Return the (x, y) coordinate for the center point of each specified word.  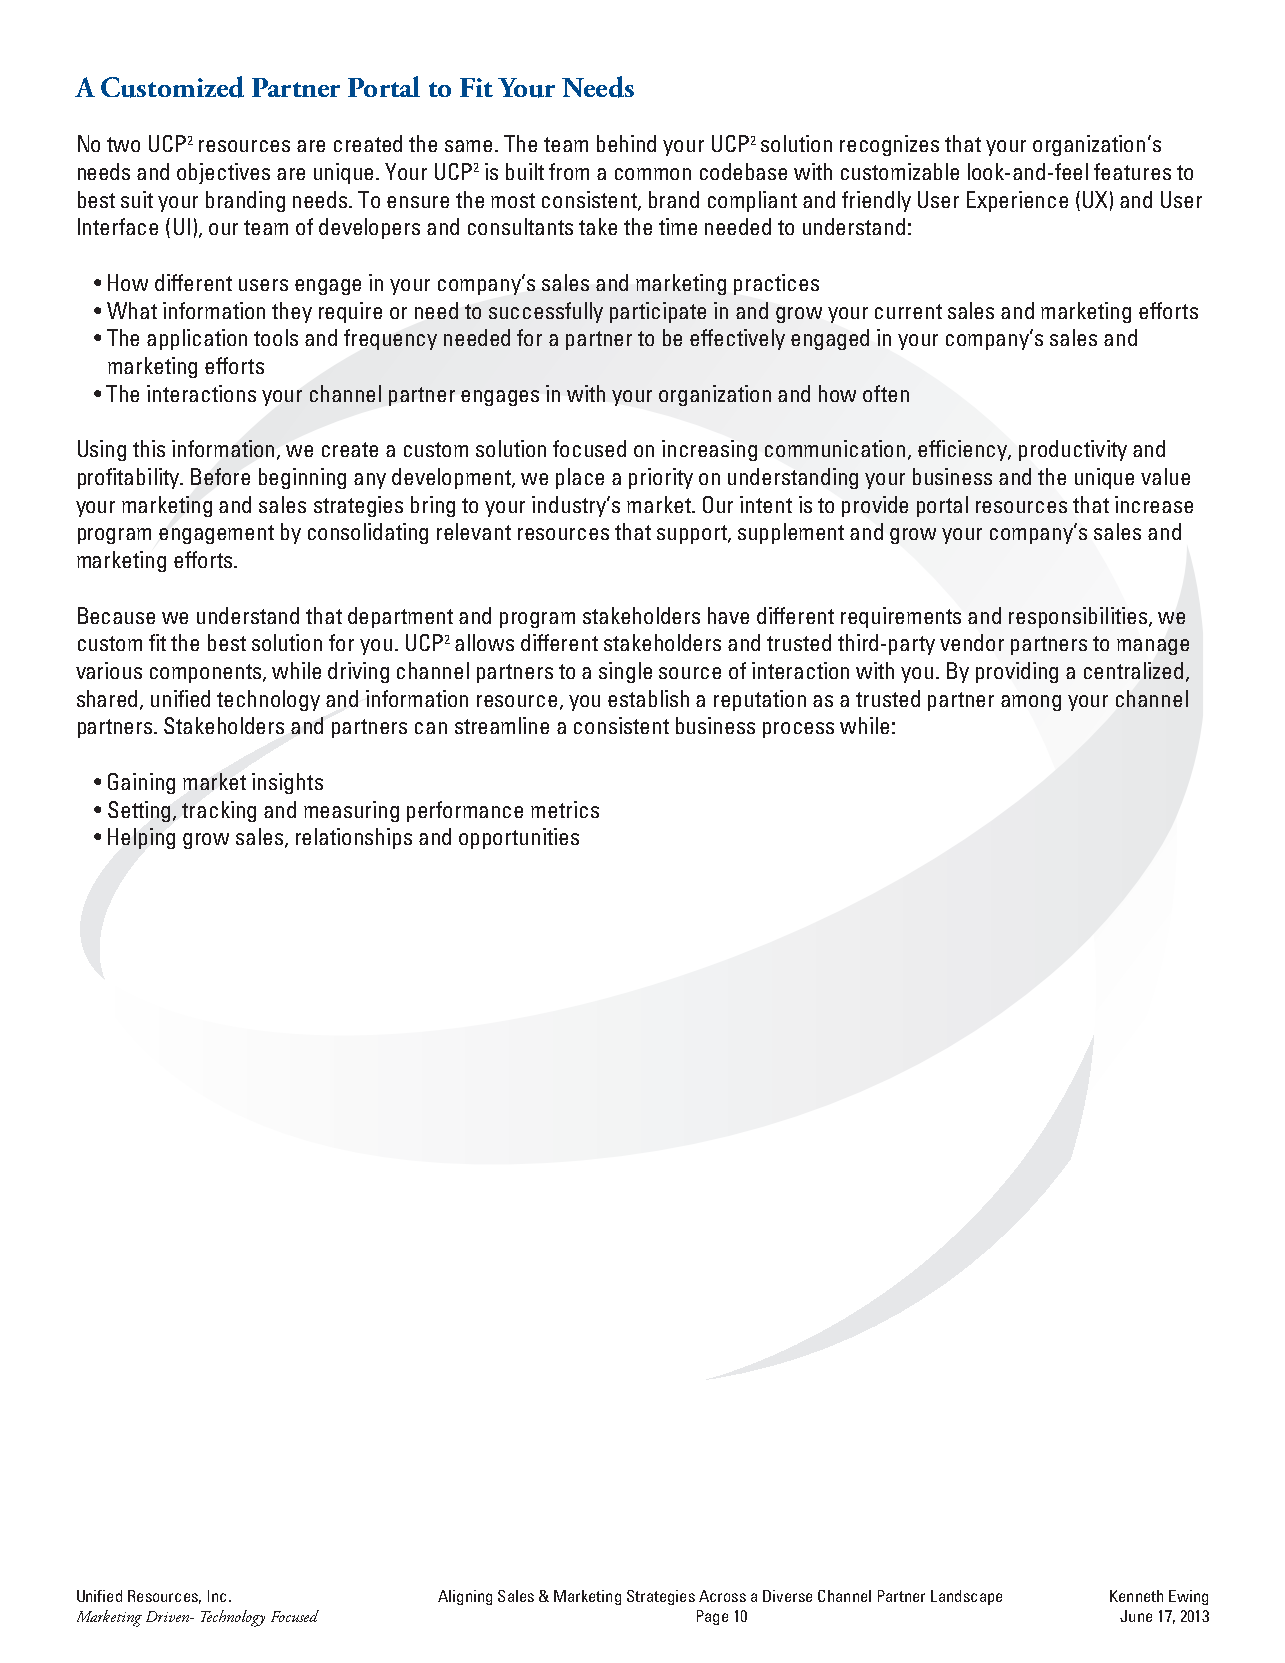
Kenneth (1136, 1596)
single (625, 672)
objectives (223, 173)
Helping (141, 838)
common (653, 174)
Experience (1017, 201)
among (1031, 703)
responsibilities (1078, 617)
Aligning (465, 1597)
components (207, 673)
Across (722, 1596)
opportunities (519, 838)
